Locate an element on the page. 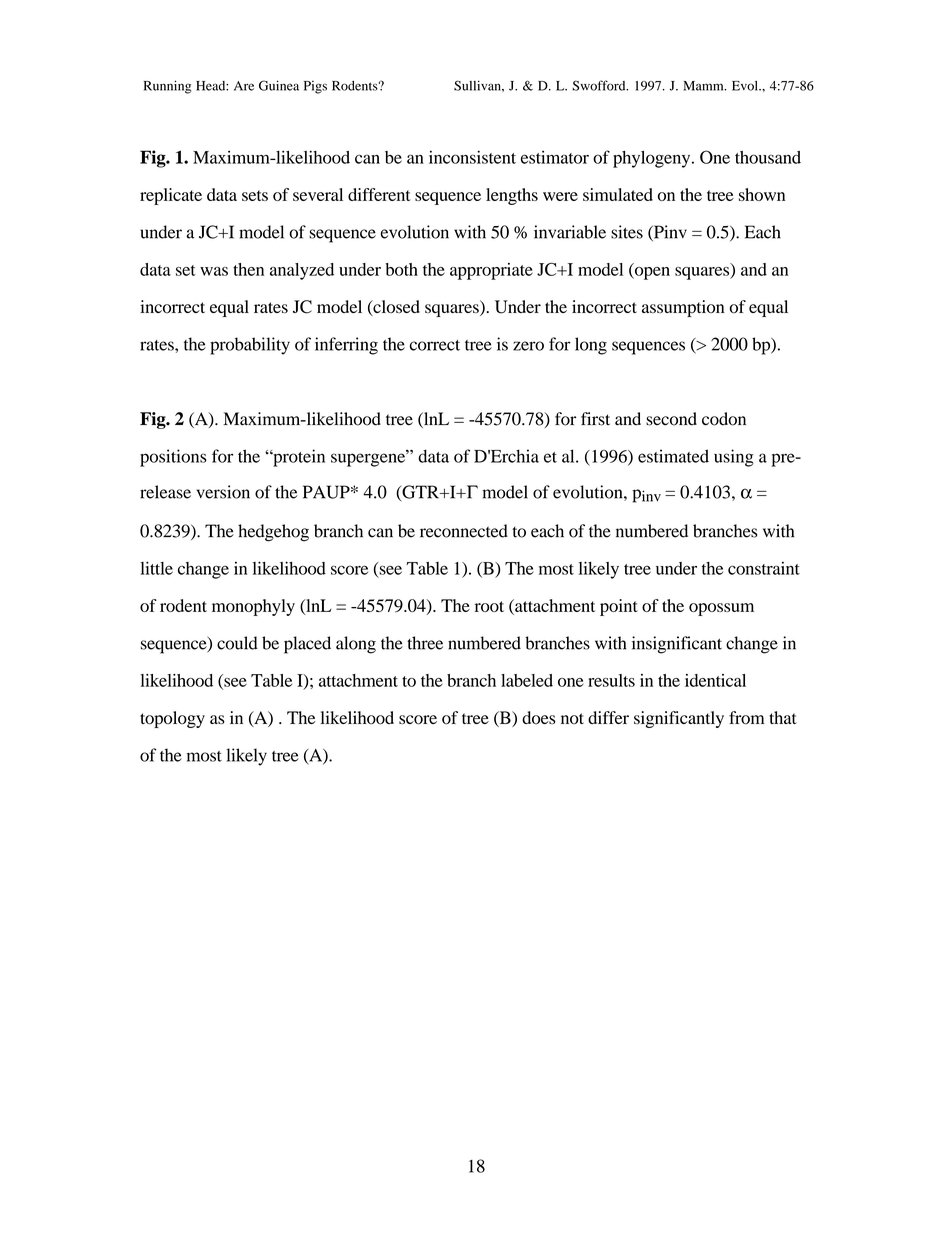 This document has height=1233, width=952. identical is located at coordinates (715, 680).
